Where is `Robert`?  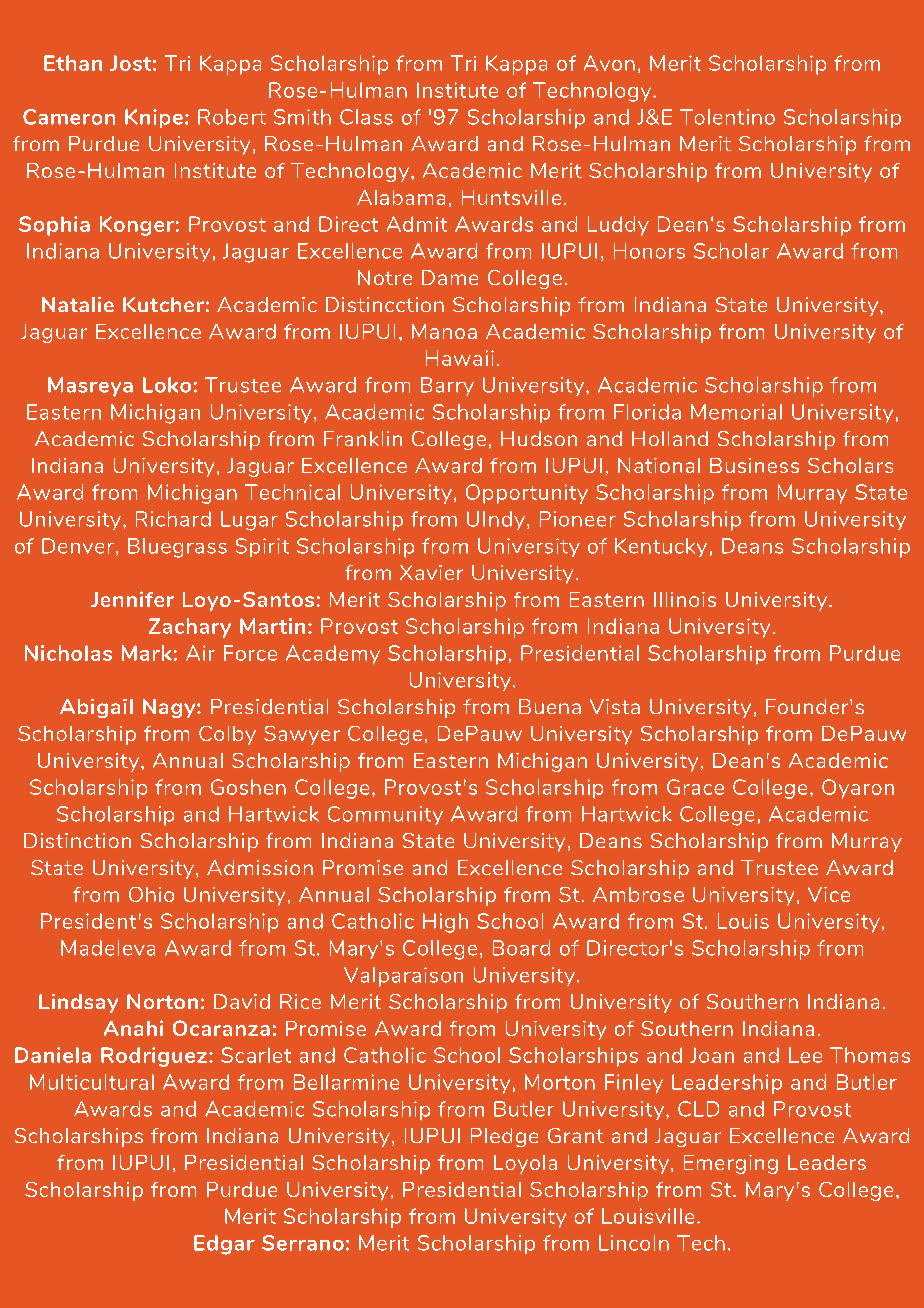
Robert is located at coordinates (232, 117).
